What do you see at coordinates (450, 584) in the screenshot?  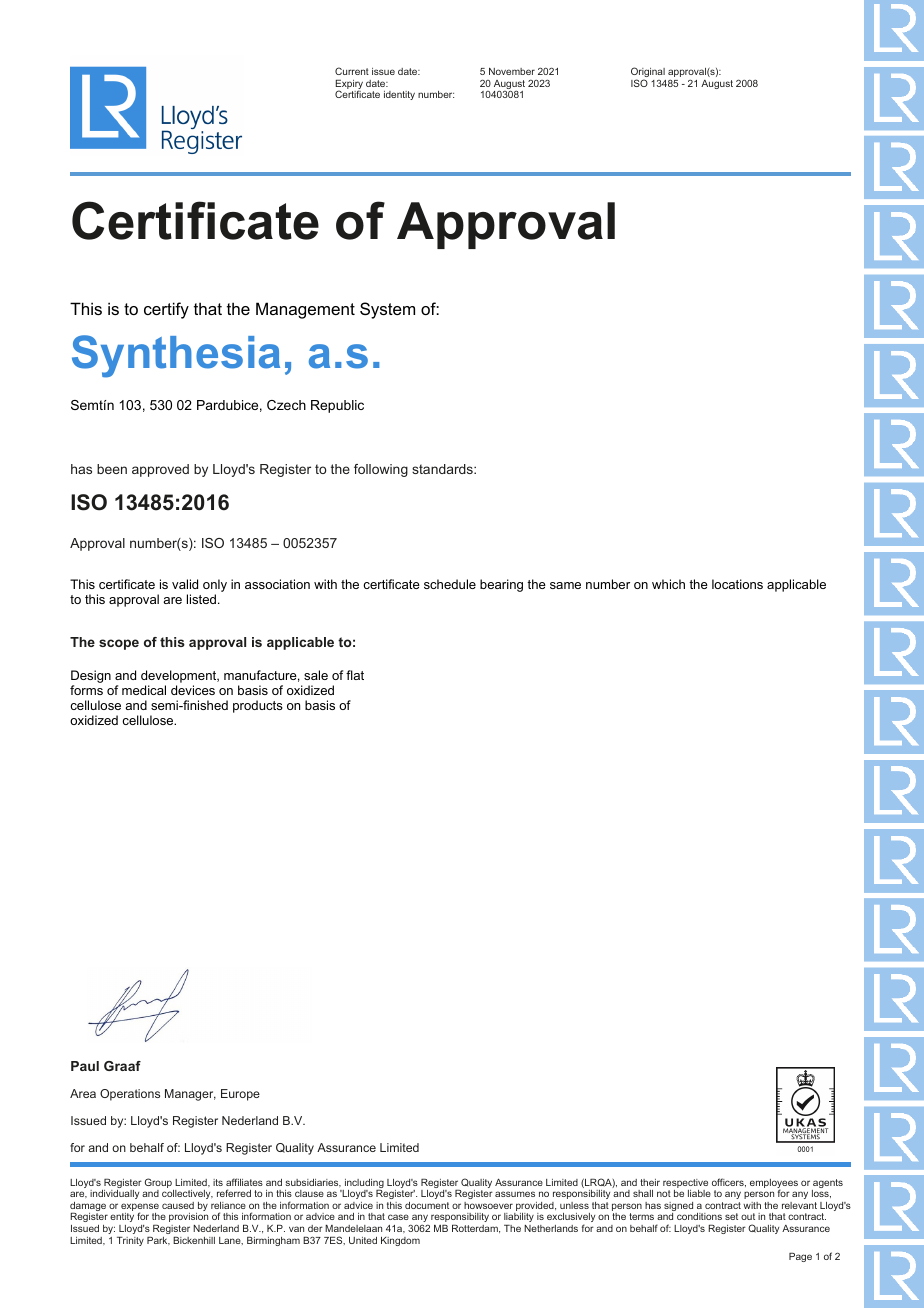 I see `schedule` at bounding box center [450, 584].
